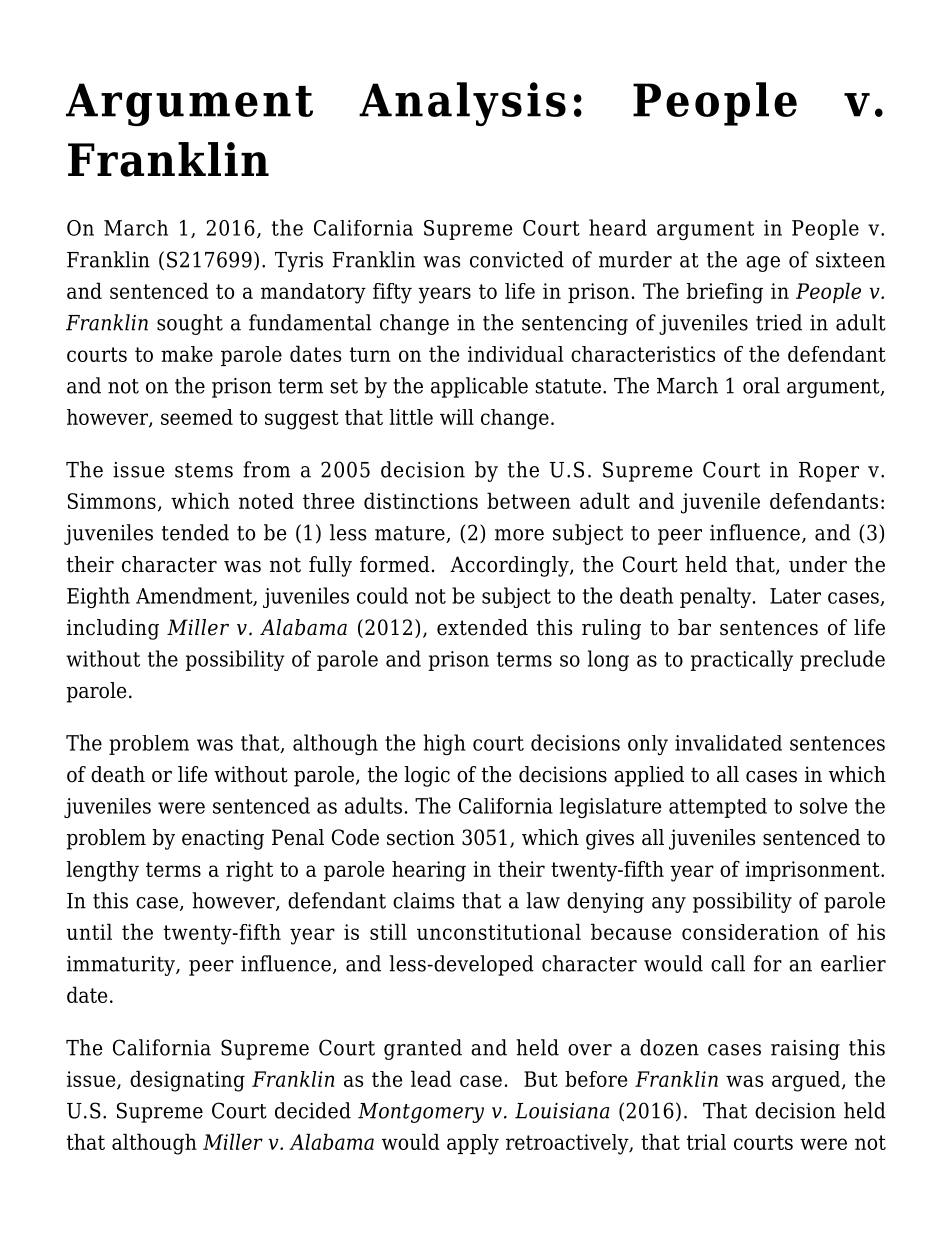 The image size is (952, 1233). What do you see at coordinates (763, 264) in the screenshot?
I see `age` at bounding box center [763, 264].
